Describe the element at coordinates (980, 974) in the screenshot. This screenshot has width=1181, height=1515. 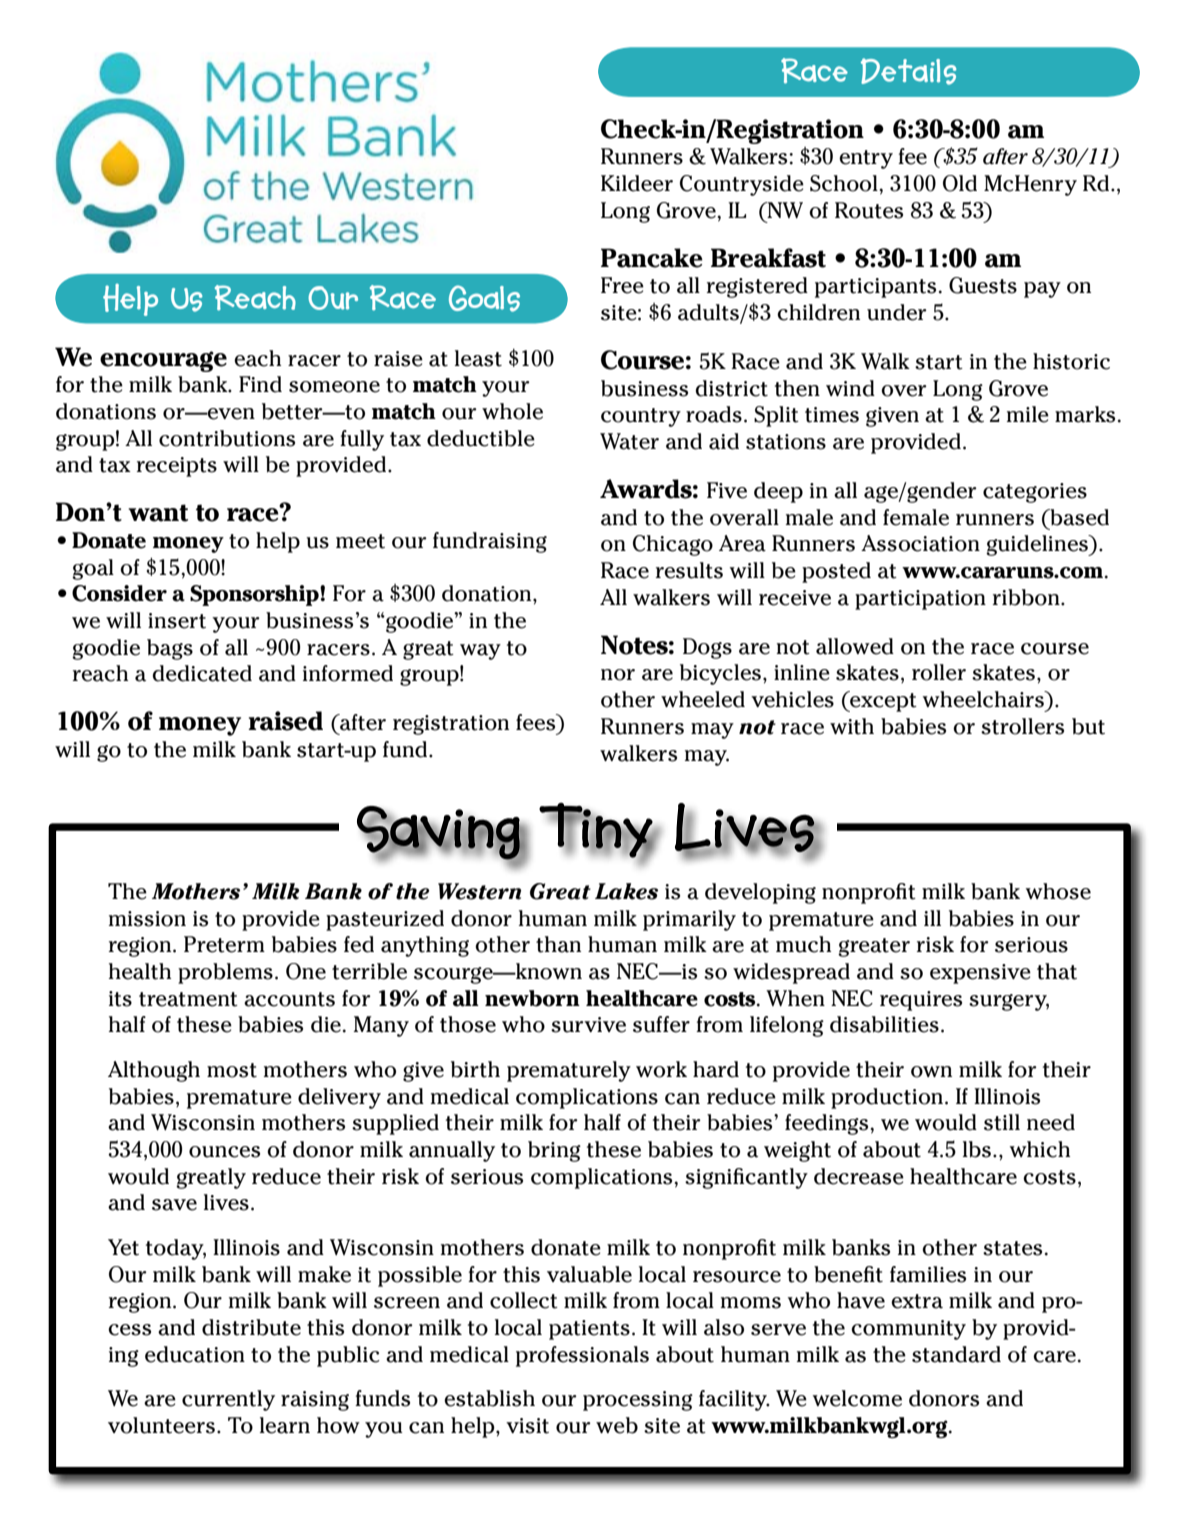
I see `expensive` at that location.
